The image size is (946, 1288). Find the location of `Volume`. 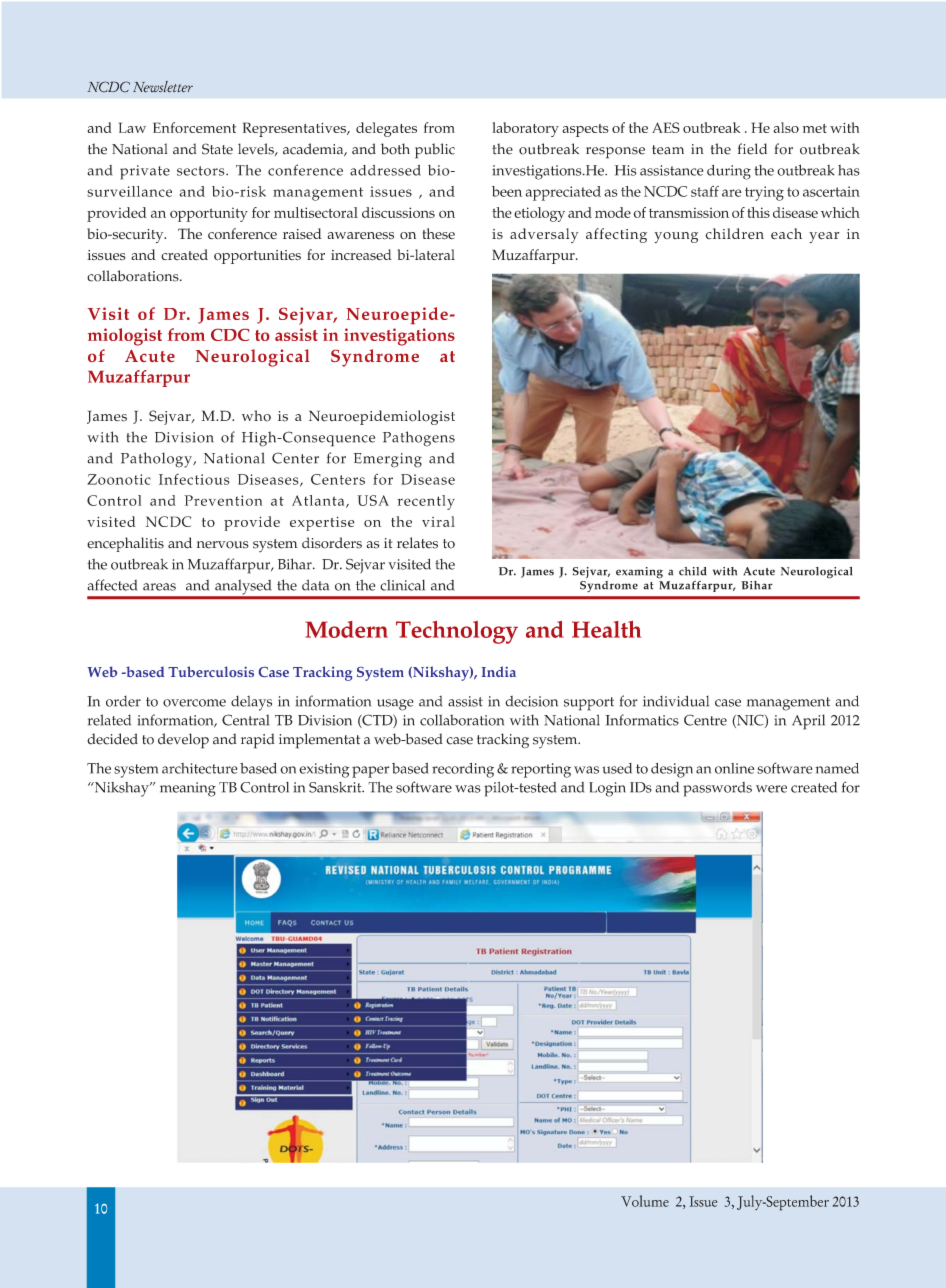

Volume is located at coordinates (645, 1201).
